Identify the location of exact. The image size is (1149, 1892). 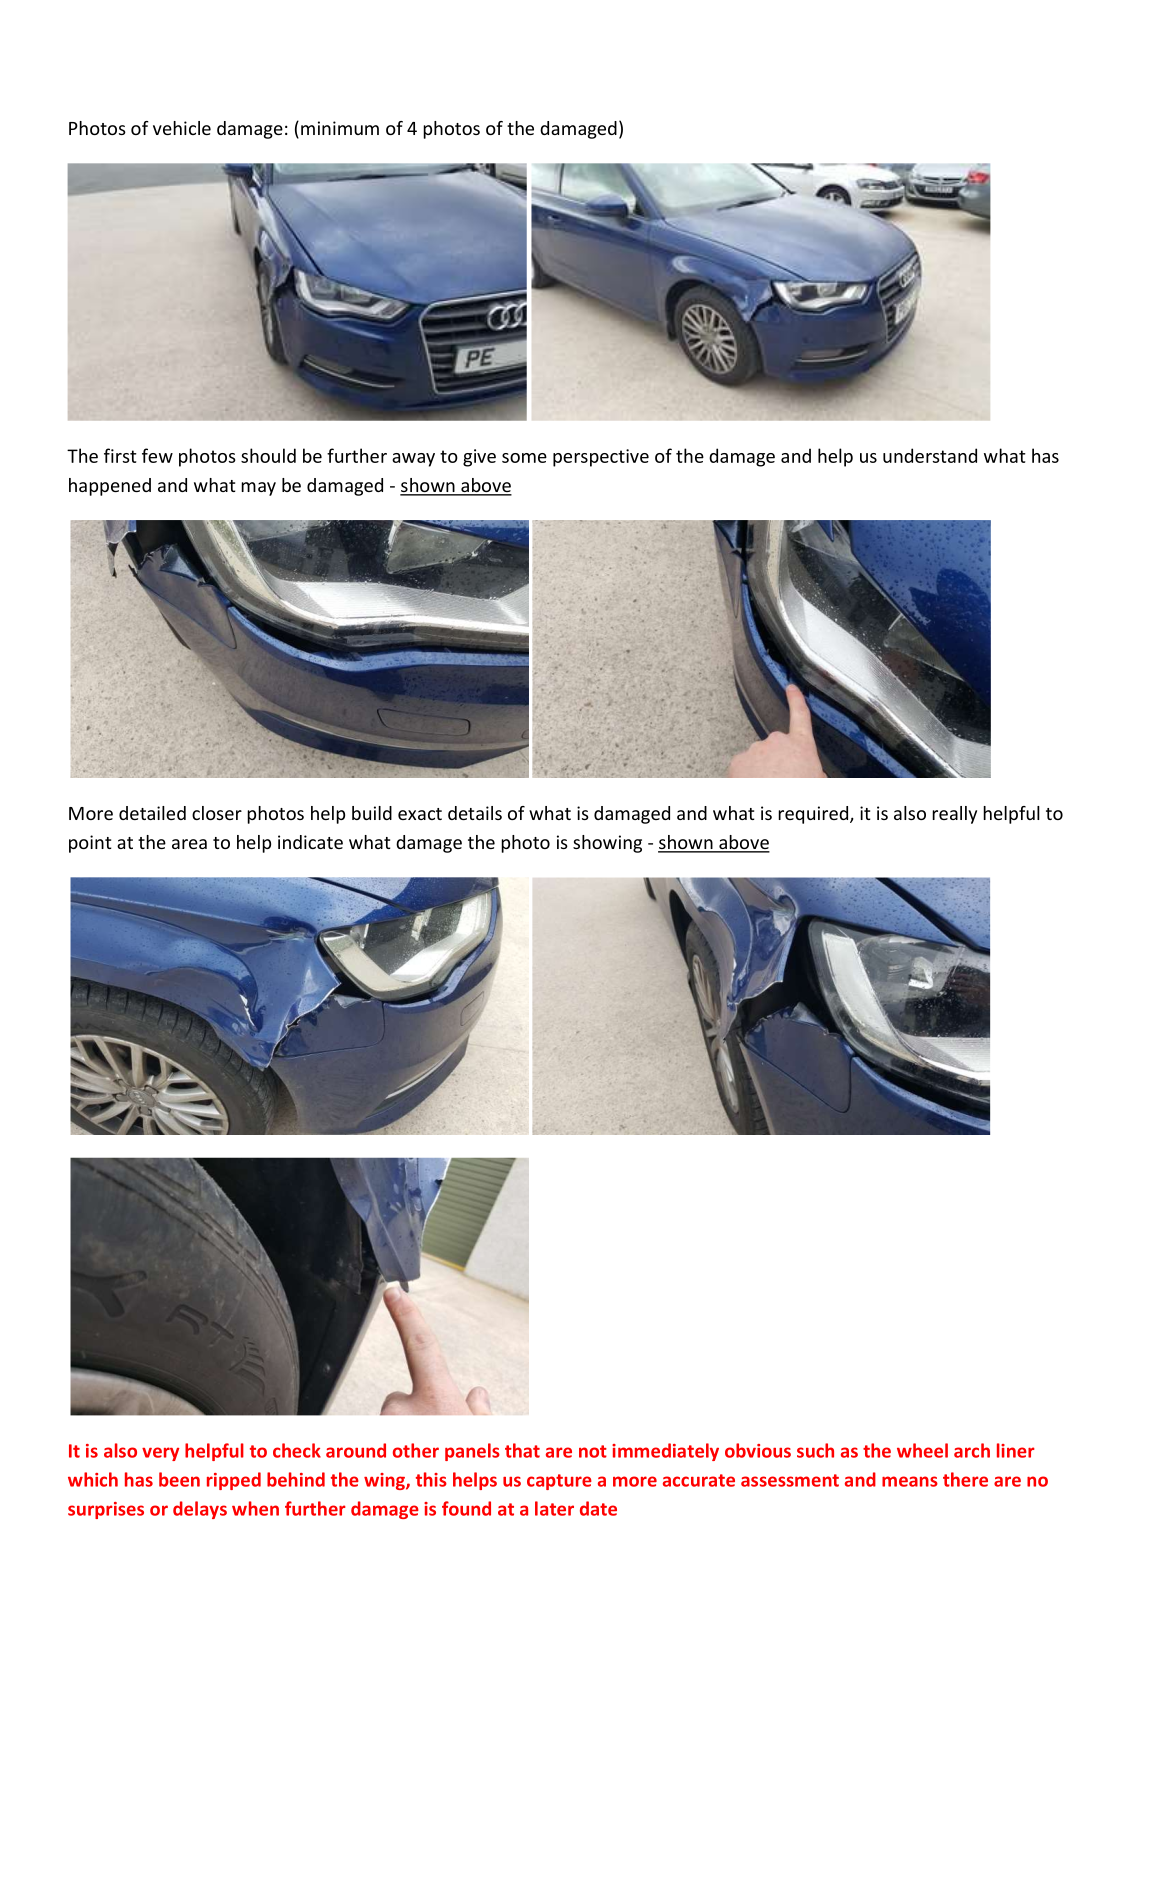
(420, 814).
